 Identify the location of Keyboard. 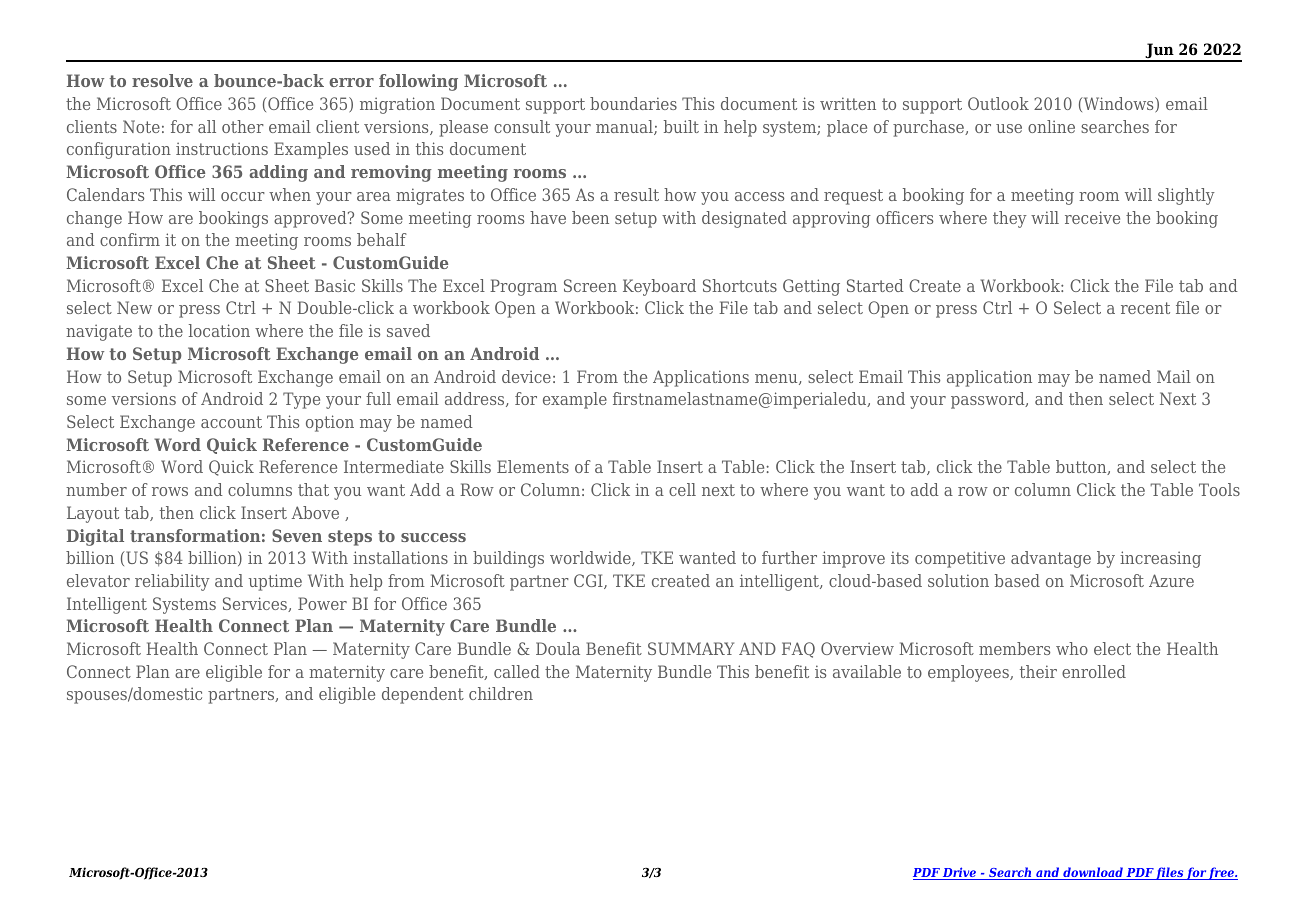
(659, 287).
